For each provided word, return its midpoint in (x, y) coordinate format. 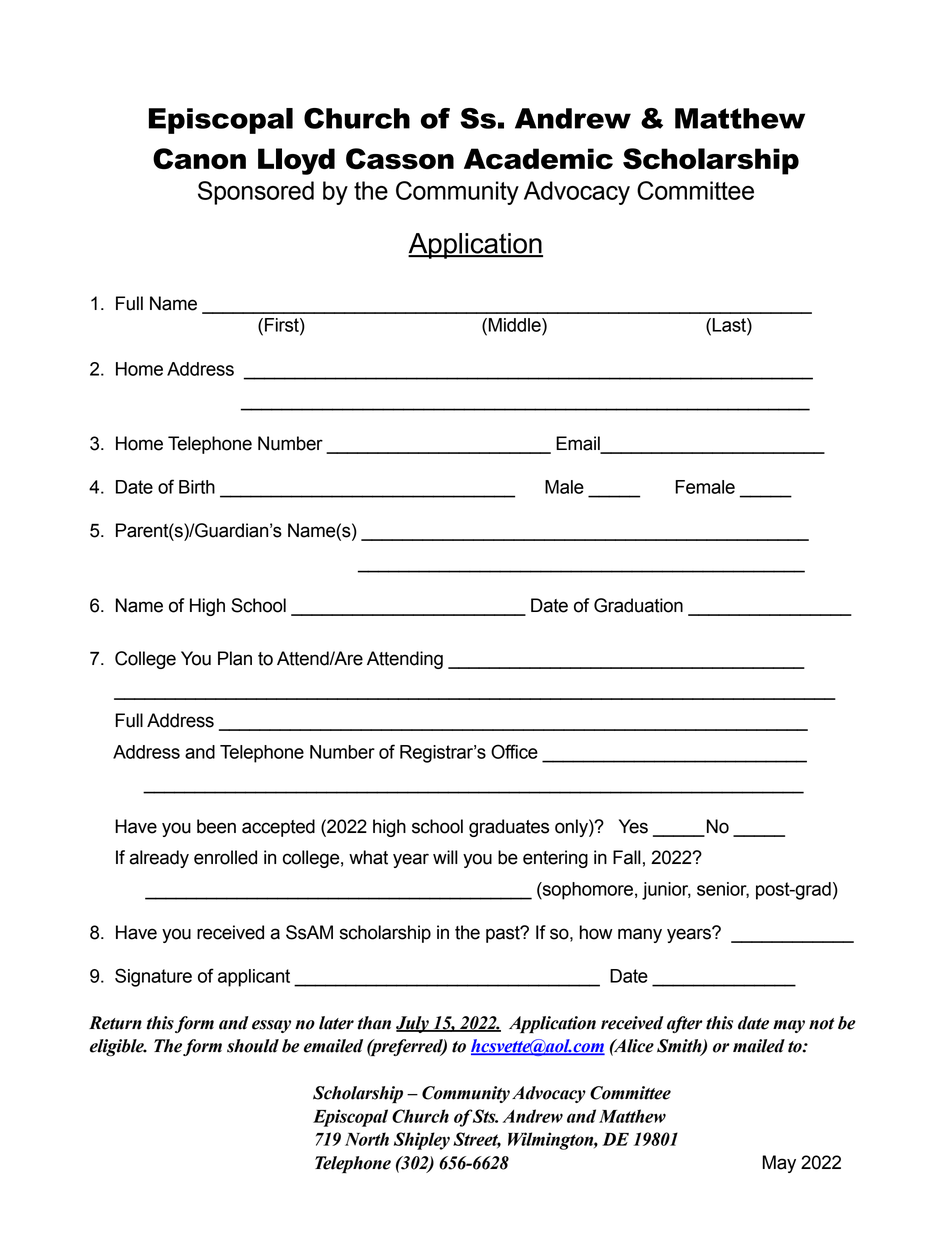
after (685, 1024)
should (253, 1046)
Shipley (422, 1141)
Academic (538, 158)
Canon (199, 158)
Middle (514, 325)
